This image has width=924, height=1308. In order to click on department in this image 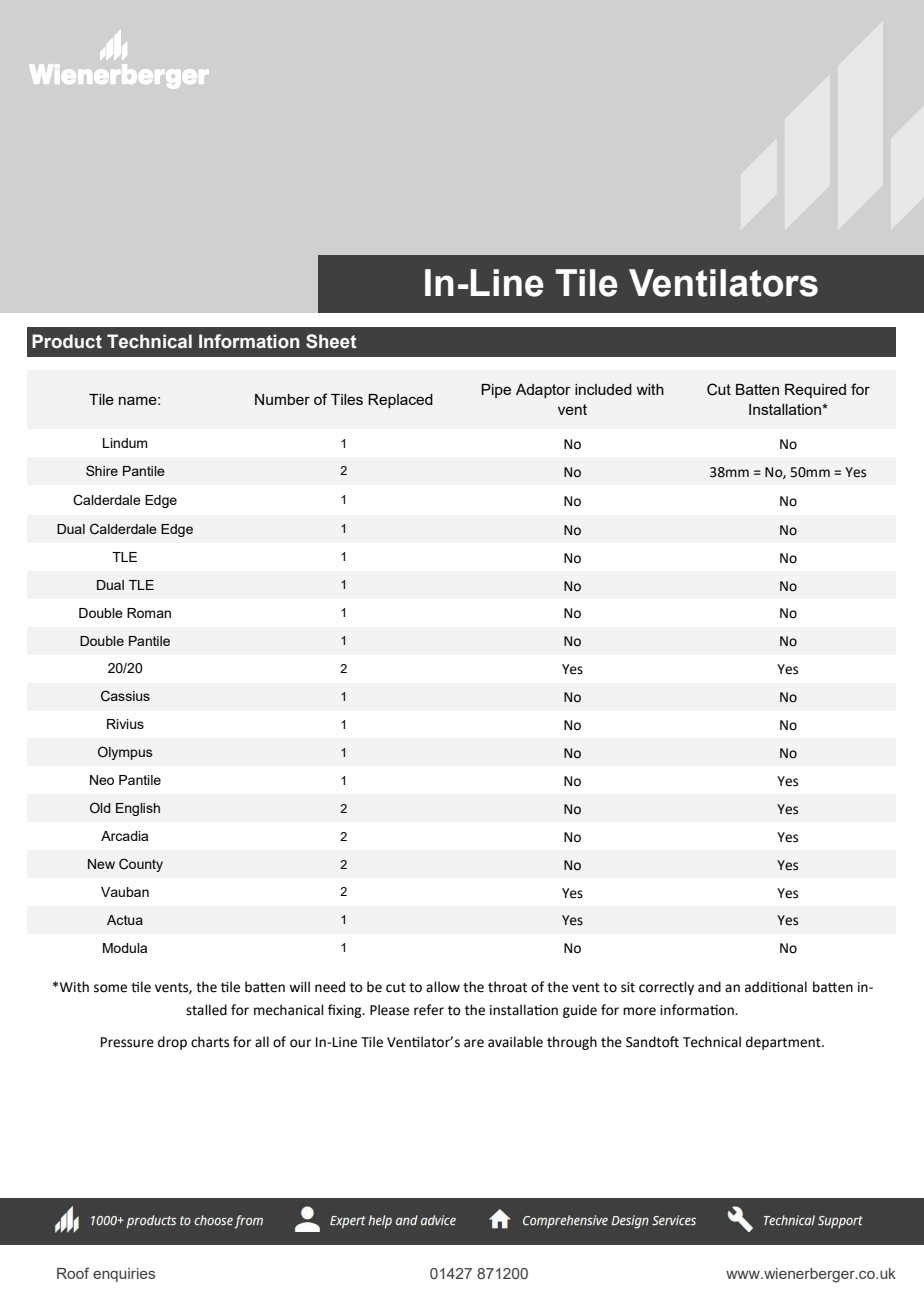, I will do `click(784, 1043)`.
